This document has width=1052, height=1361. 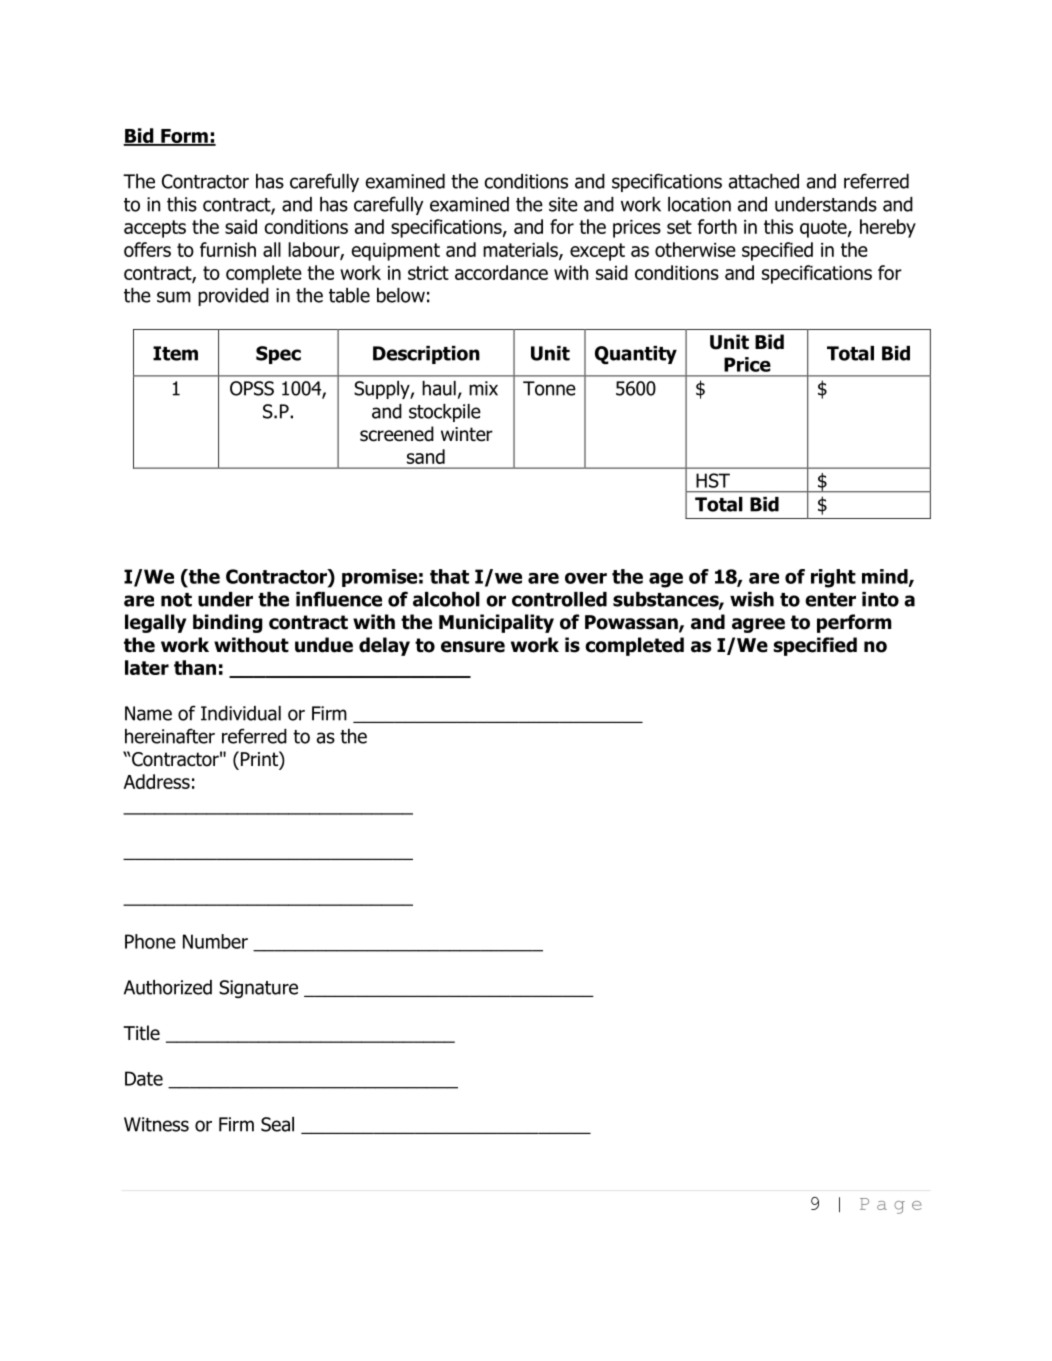 I want to click on agree, so click(x=758, y=625).
